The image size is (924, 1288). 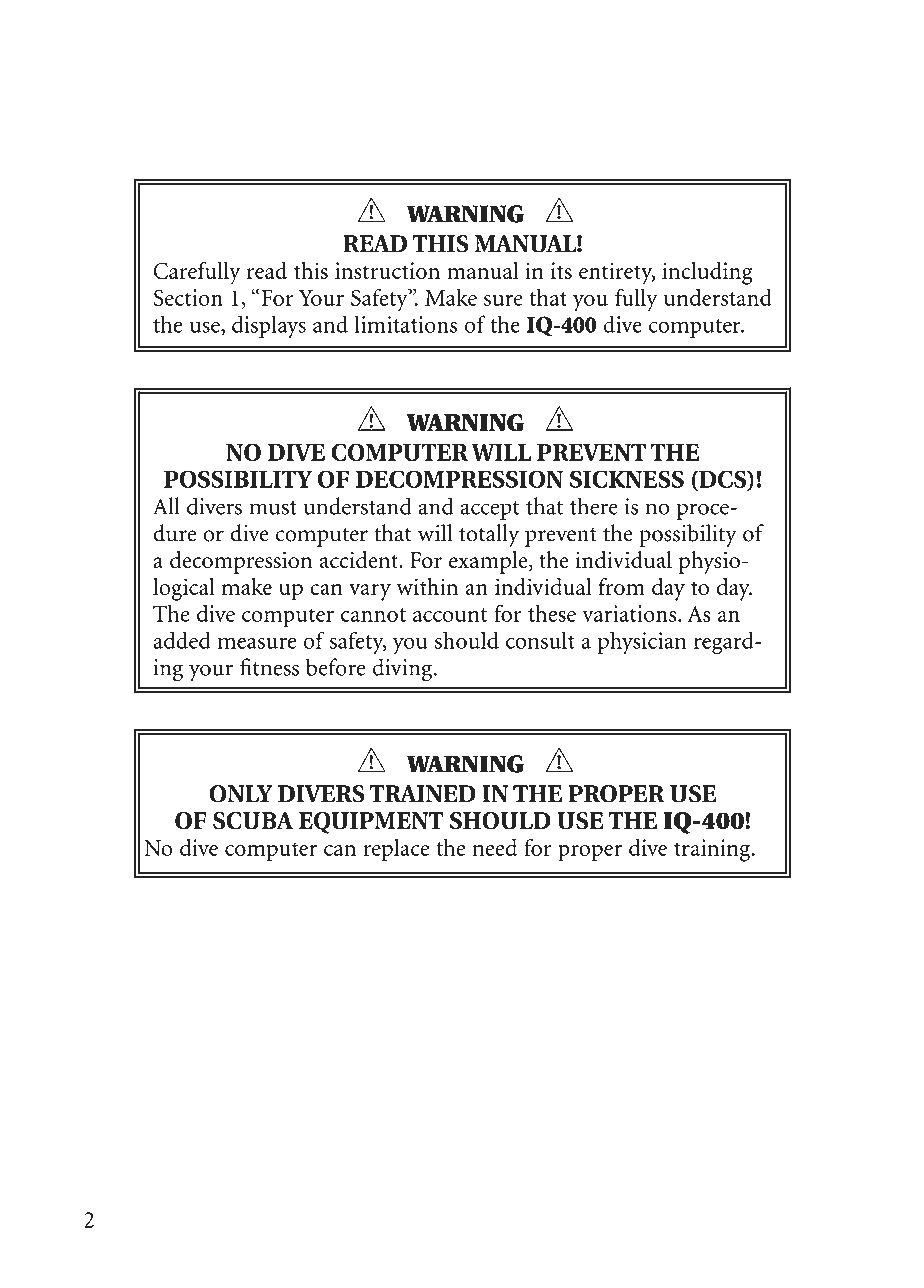 I want to click on training, so click(x=713, y=850).
